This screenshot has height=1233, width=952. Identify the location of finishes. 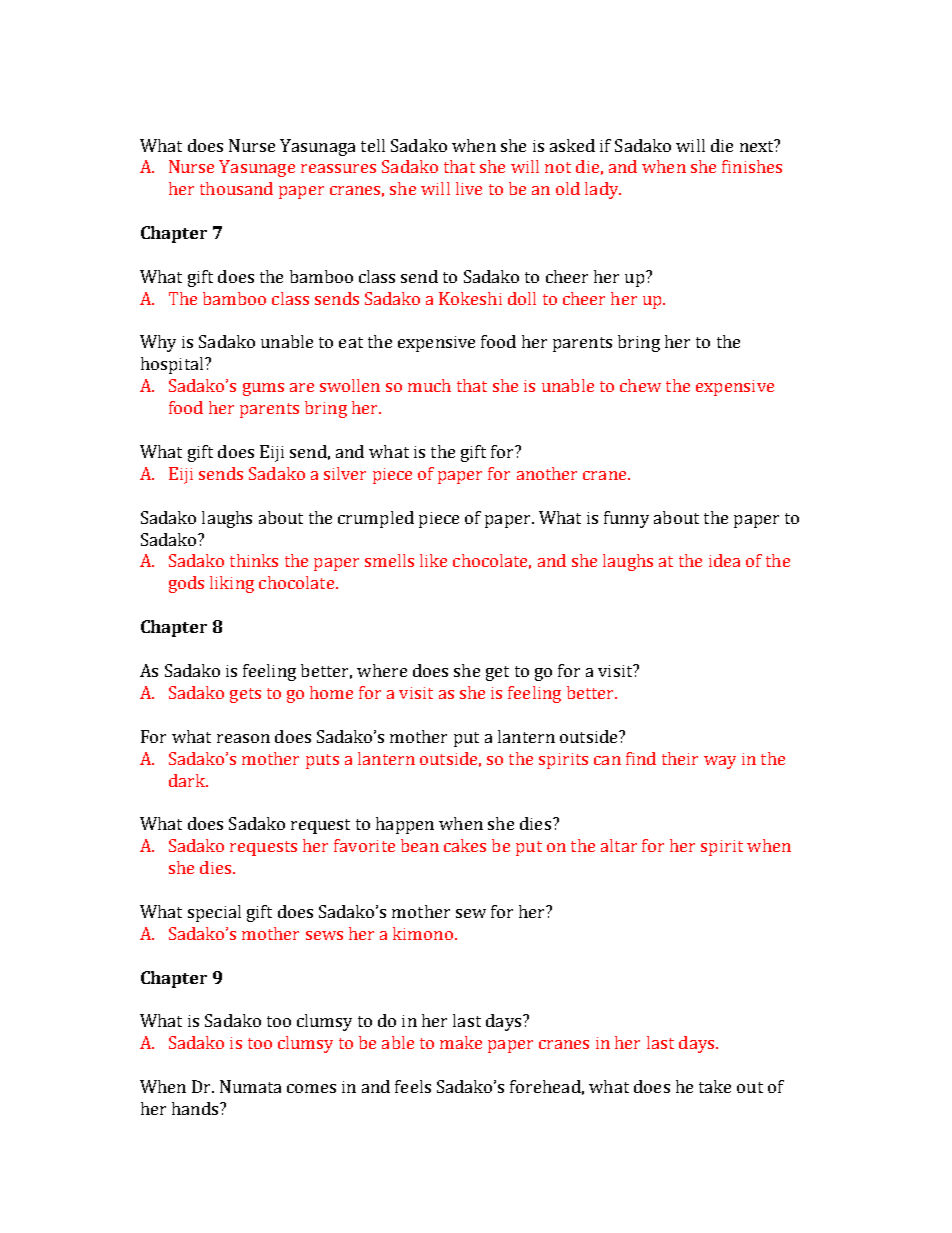
(752, 166).
